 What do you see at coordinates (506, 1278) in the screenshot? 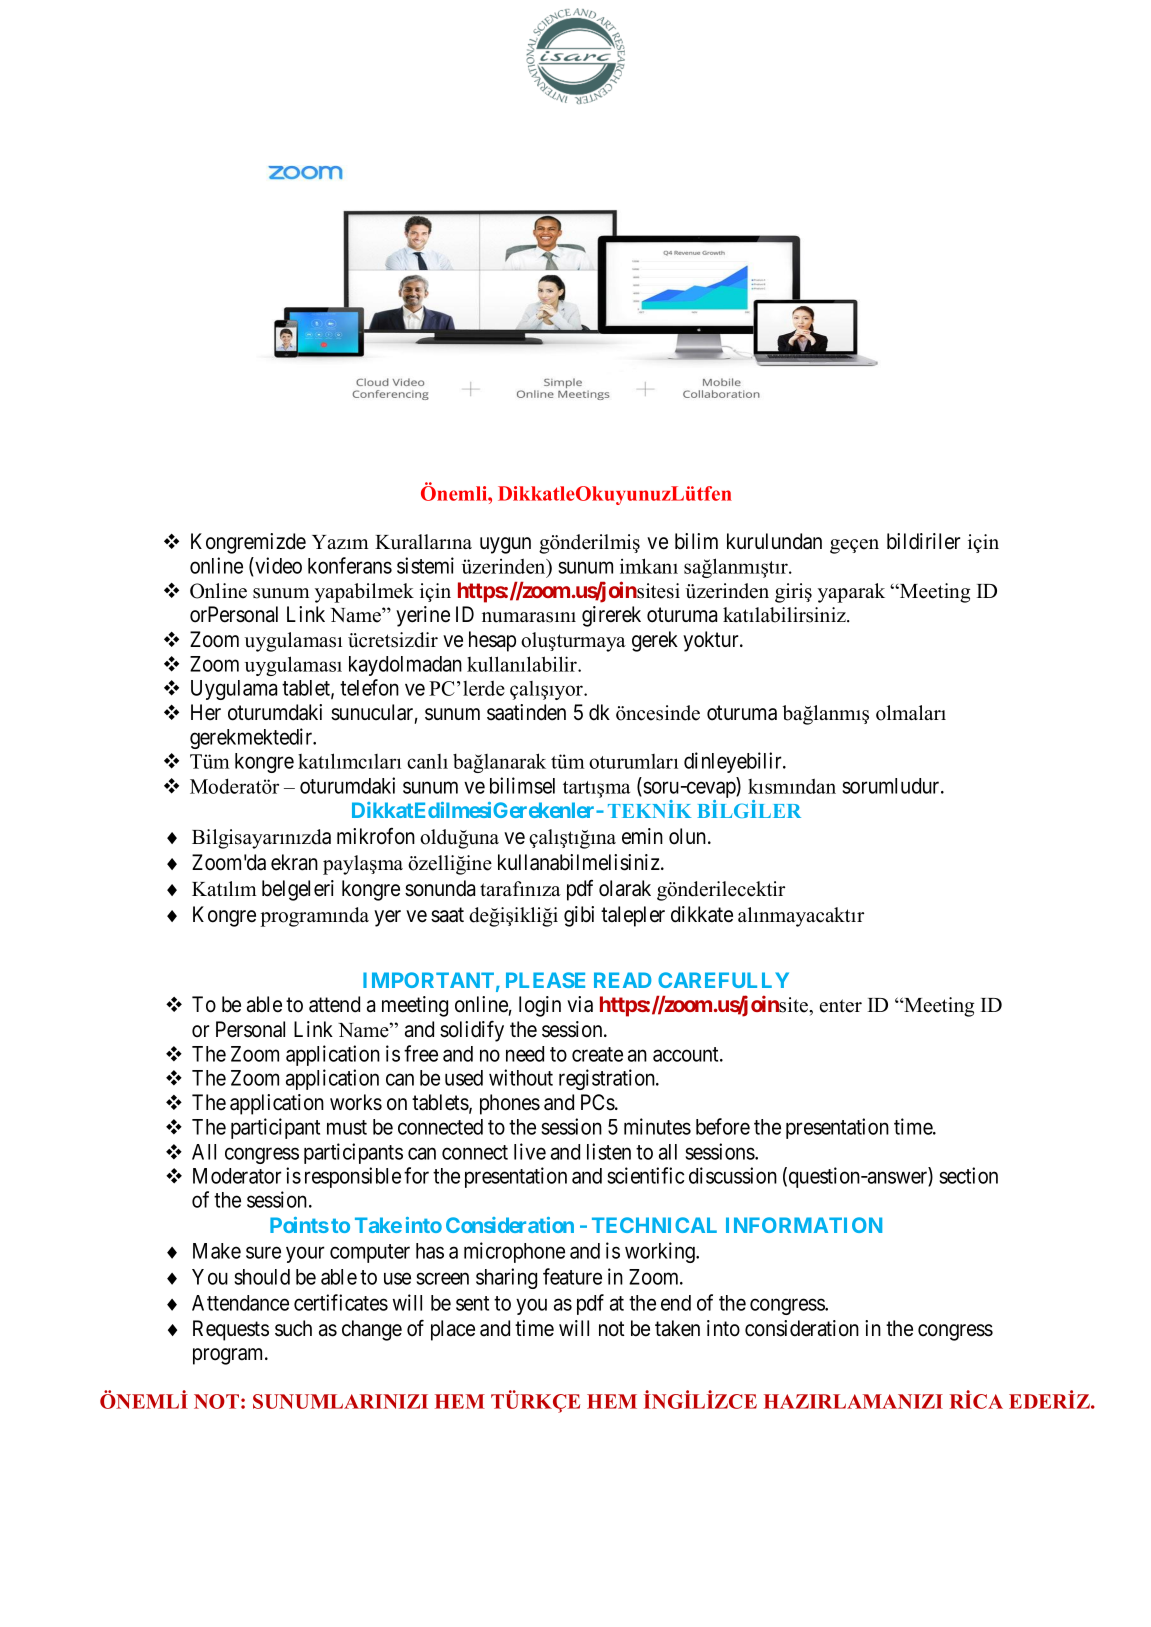
I see `sharing` at bounding box center [506, 1278].
